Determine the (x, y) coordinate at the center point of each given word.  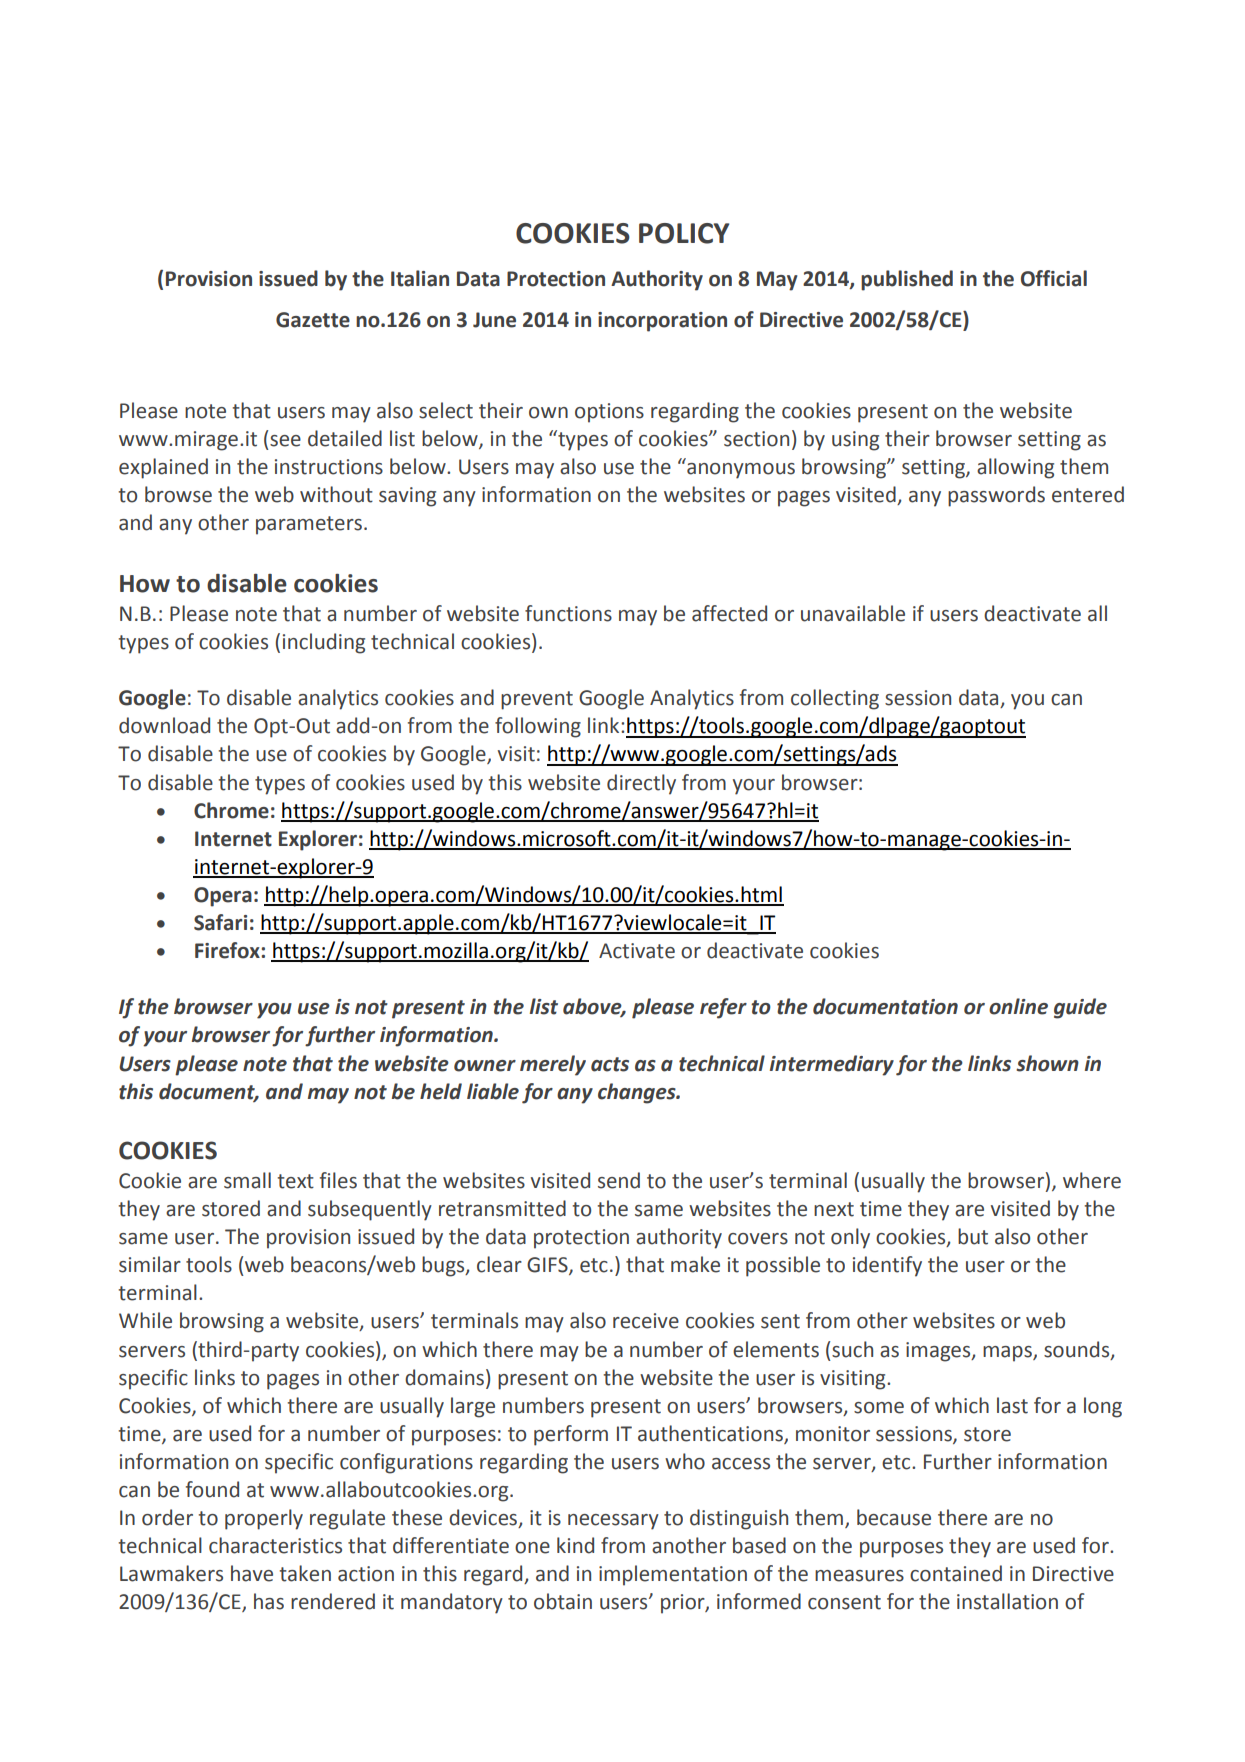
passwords (996, 496)
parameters (309, 525)
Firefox (228, 950)
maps (1008, 1354)
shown (1047, 1063)
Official (1054, 278)
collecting (835, 699)
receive (646, 1321)
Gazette (313, 320)
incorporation (662, 322)
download (164, 725)
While (145, 1320)
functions (568, 613)
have (252, 1573)
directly (641, 784)
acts (610, 1064)
